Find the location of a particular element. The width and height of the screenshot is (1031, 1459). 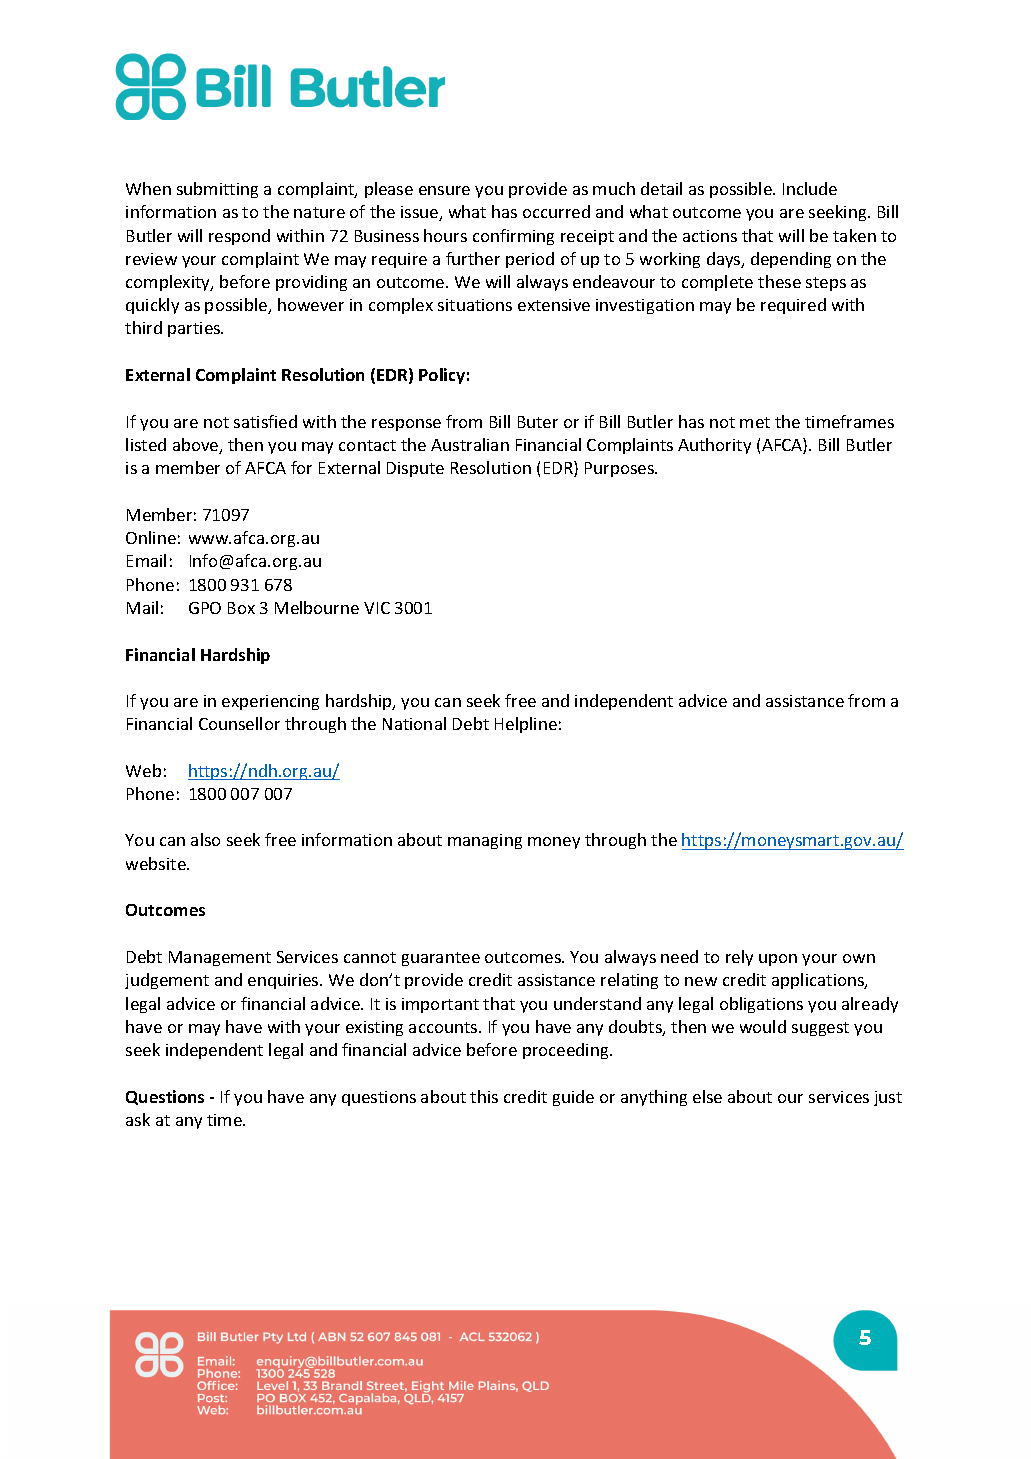

also is located at coordinates (205, 839).
